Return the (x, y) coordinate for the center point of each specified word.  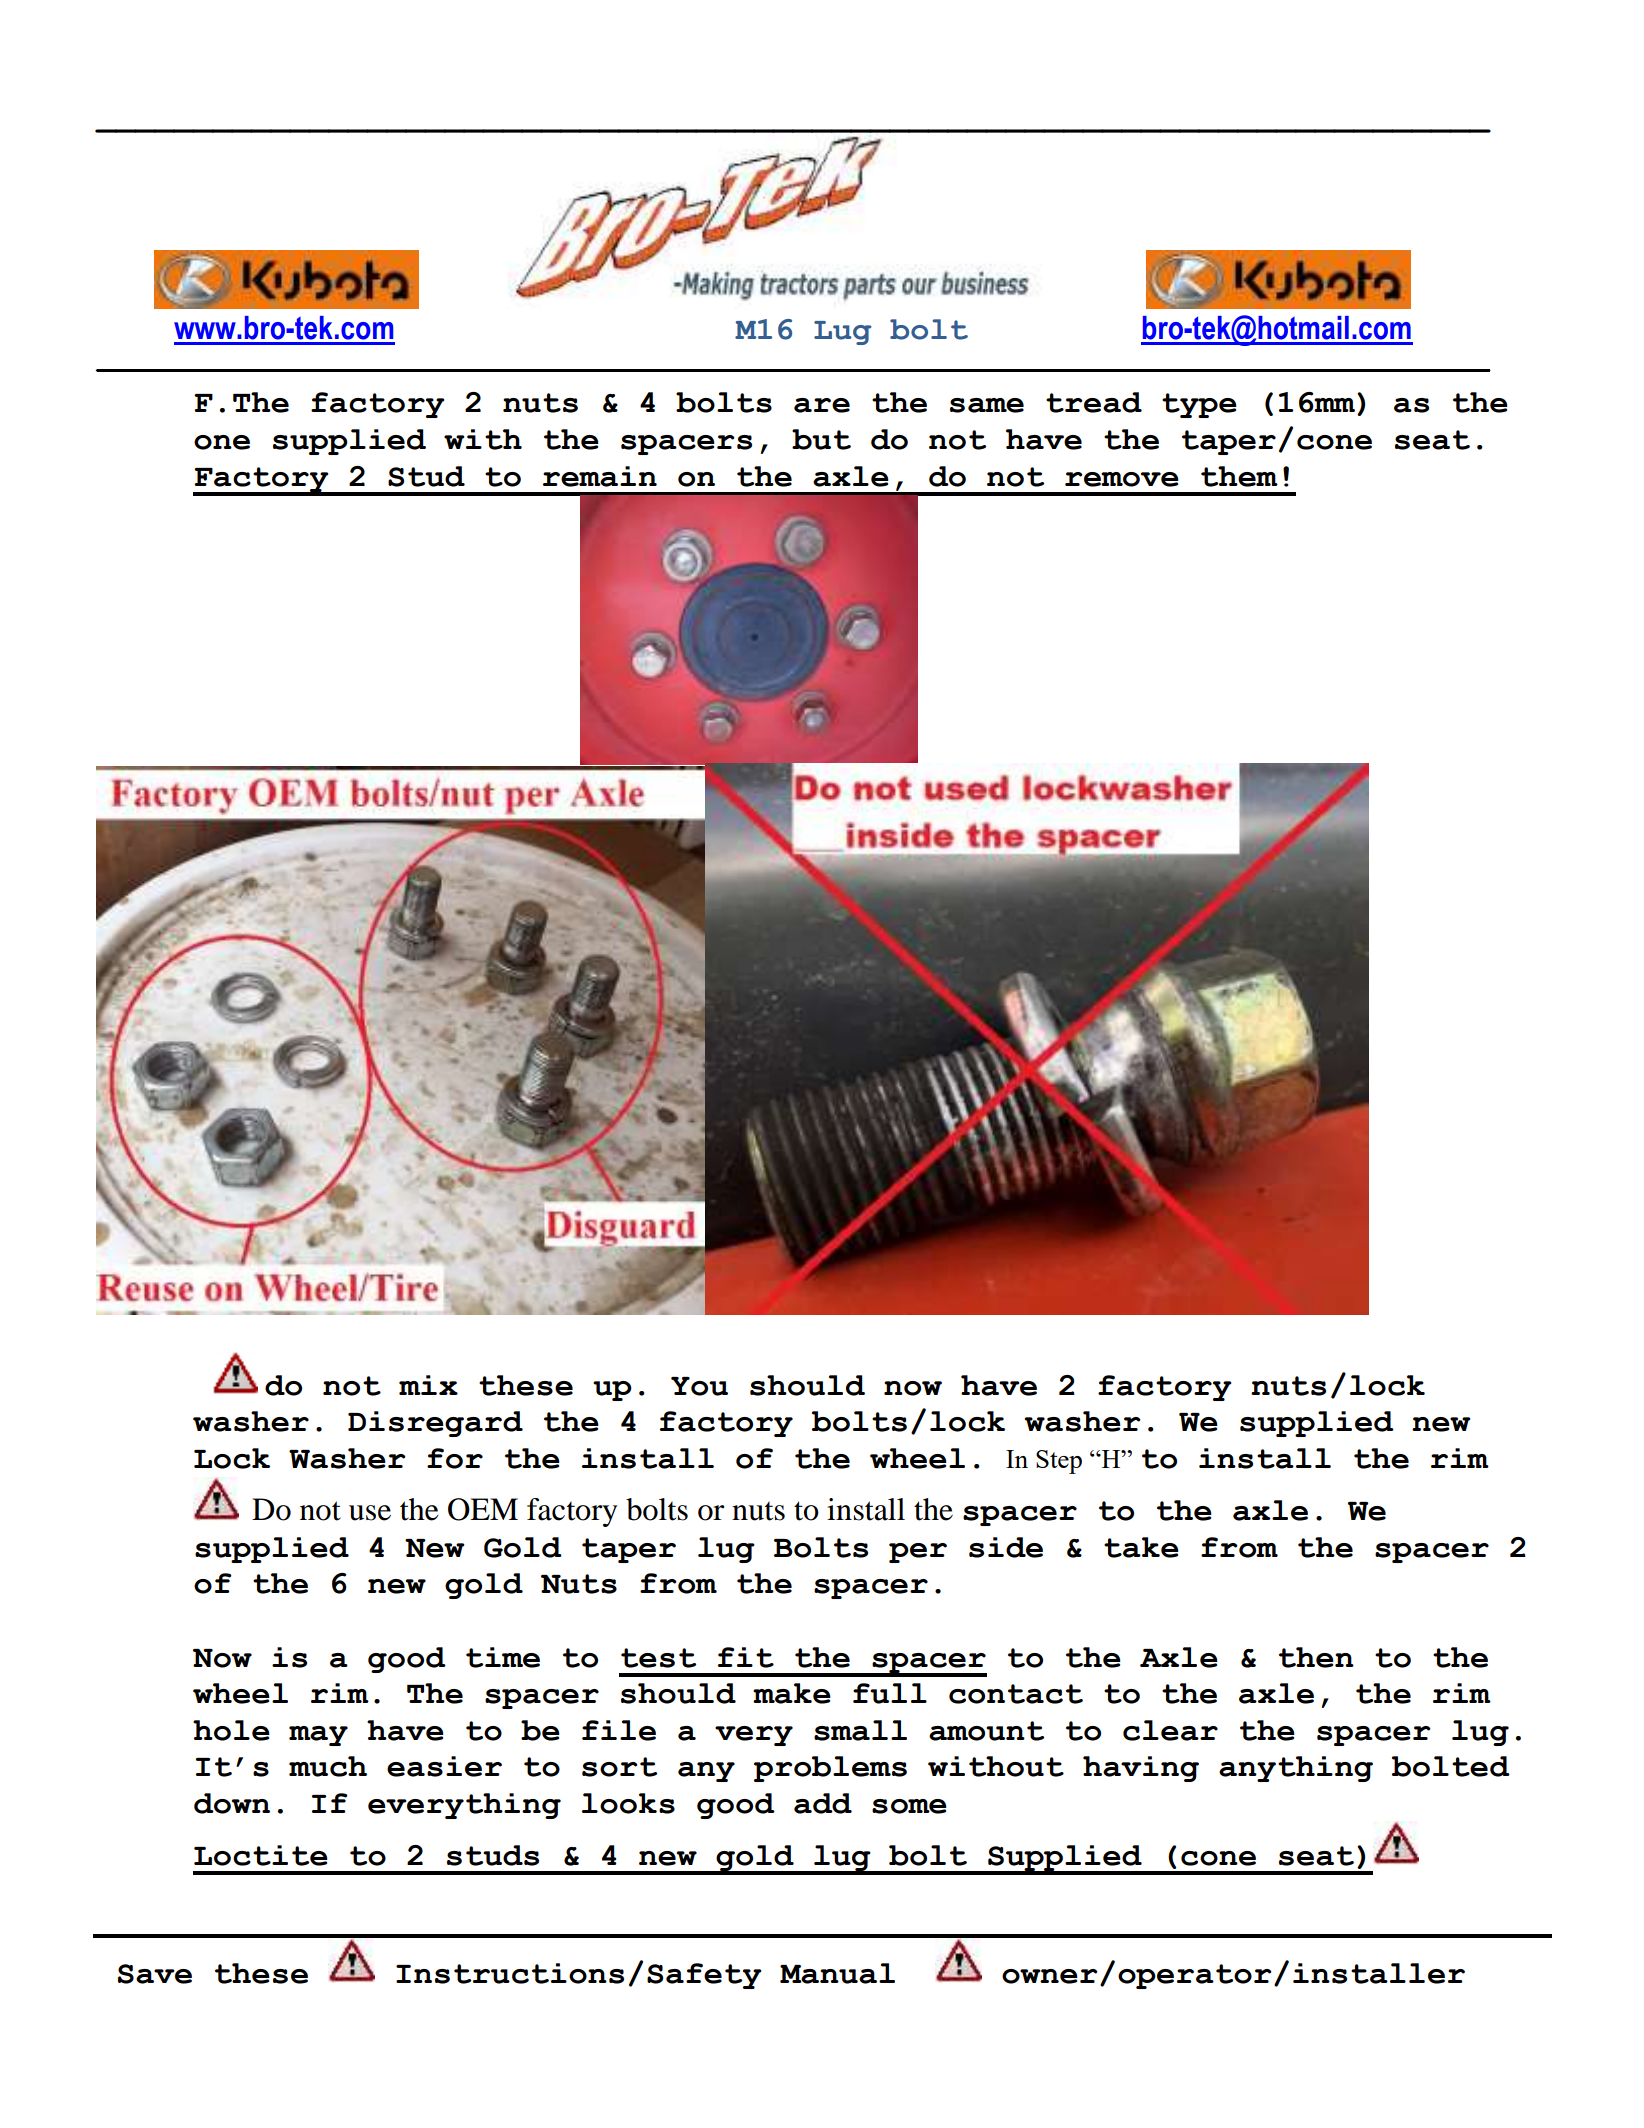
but (821, 439)
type (1199, 405)
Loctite (261, 1855)
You (699, 1386)
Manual (837, 1973)
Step (1059, 1462)
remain (600, 476)
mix (428, 1385)
